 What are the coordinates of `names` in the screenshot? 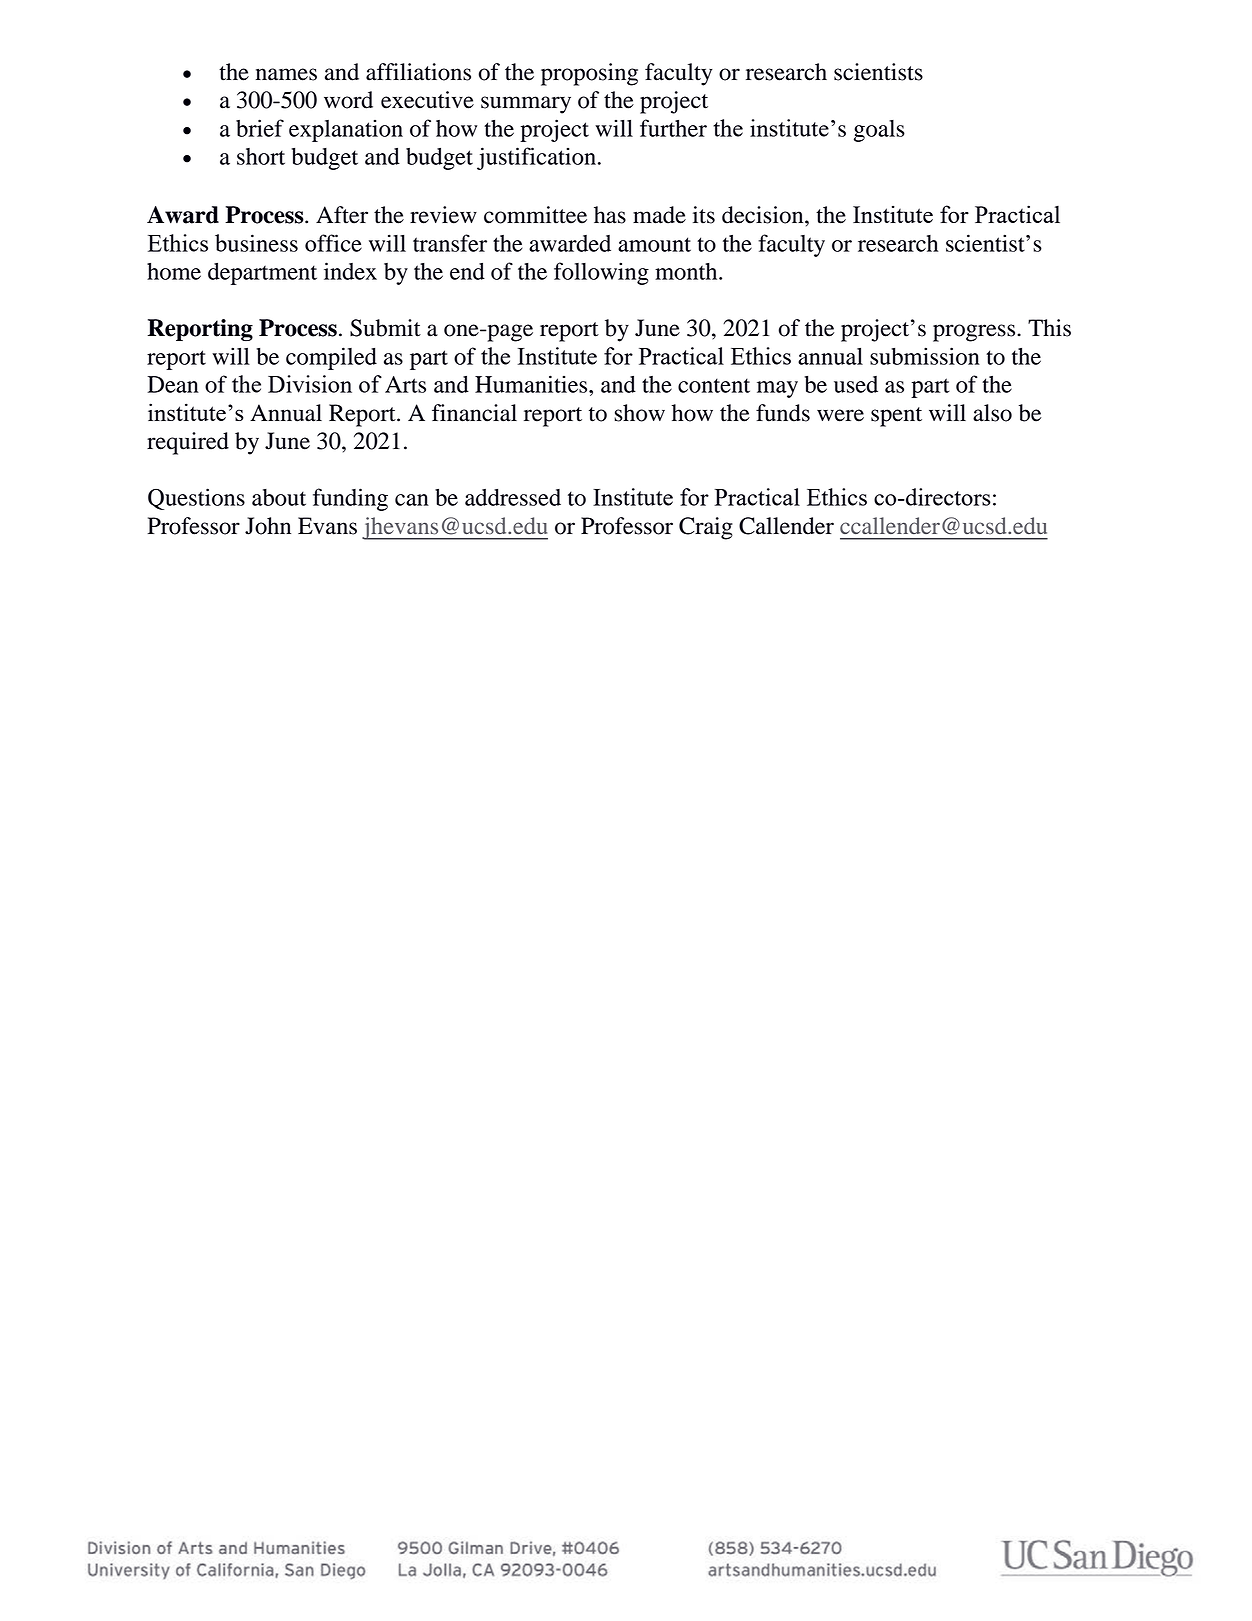 It's located at (286, 74).
